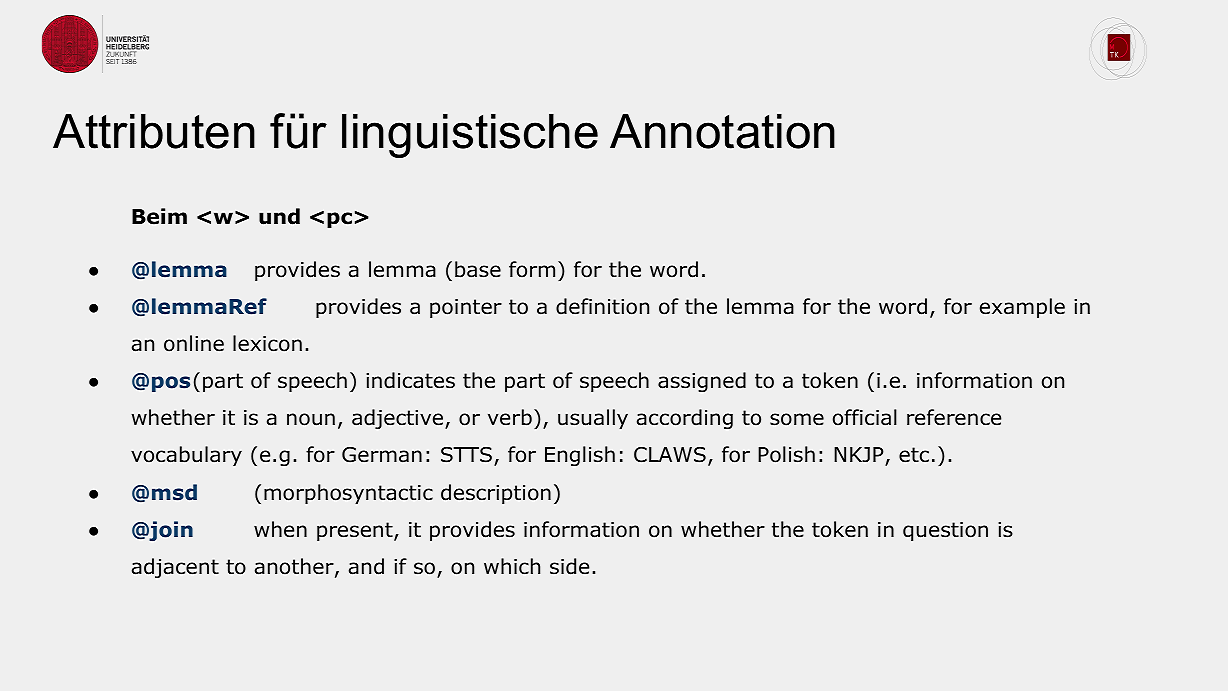 This image has width=1228, height=691. Describe the element at coordinates (722, 131) in the image. I see `Annotation` at that location.
